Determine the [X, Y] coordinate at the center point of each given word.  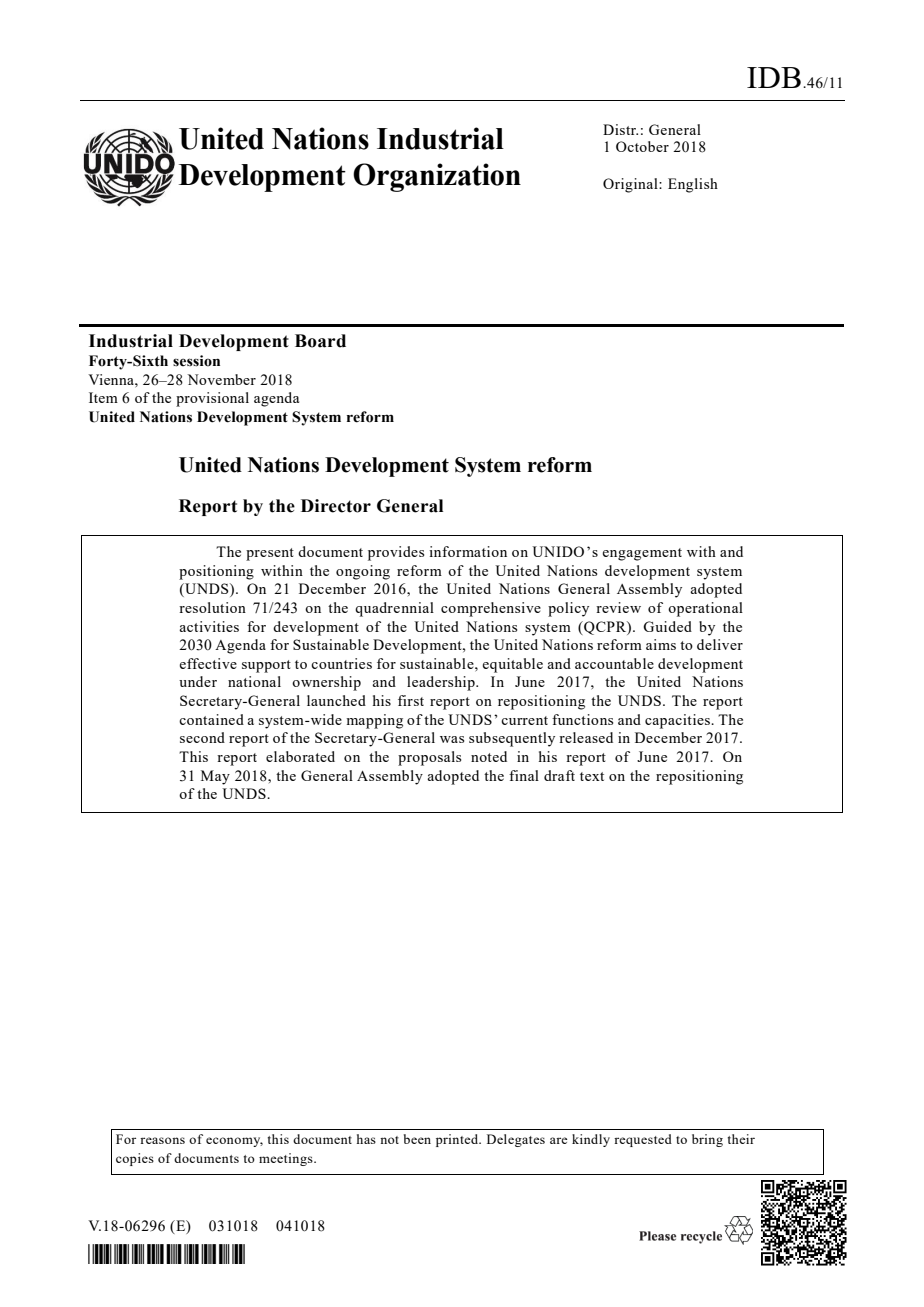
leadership [442, 683]
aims [661, 644]
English [693, 185]
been [417, 1139]
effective [208, 663]
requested [643, 1140]
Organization [437, 177]
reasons [162, 1140]
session [196, 361]
